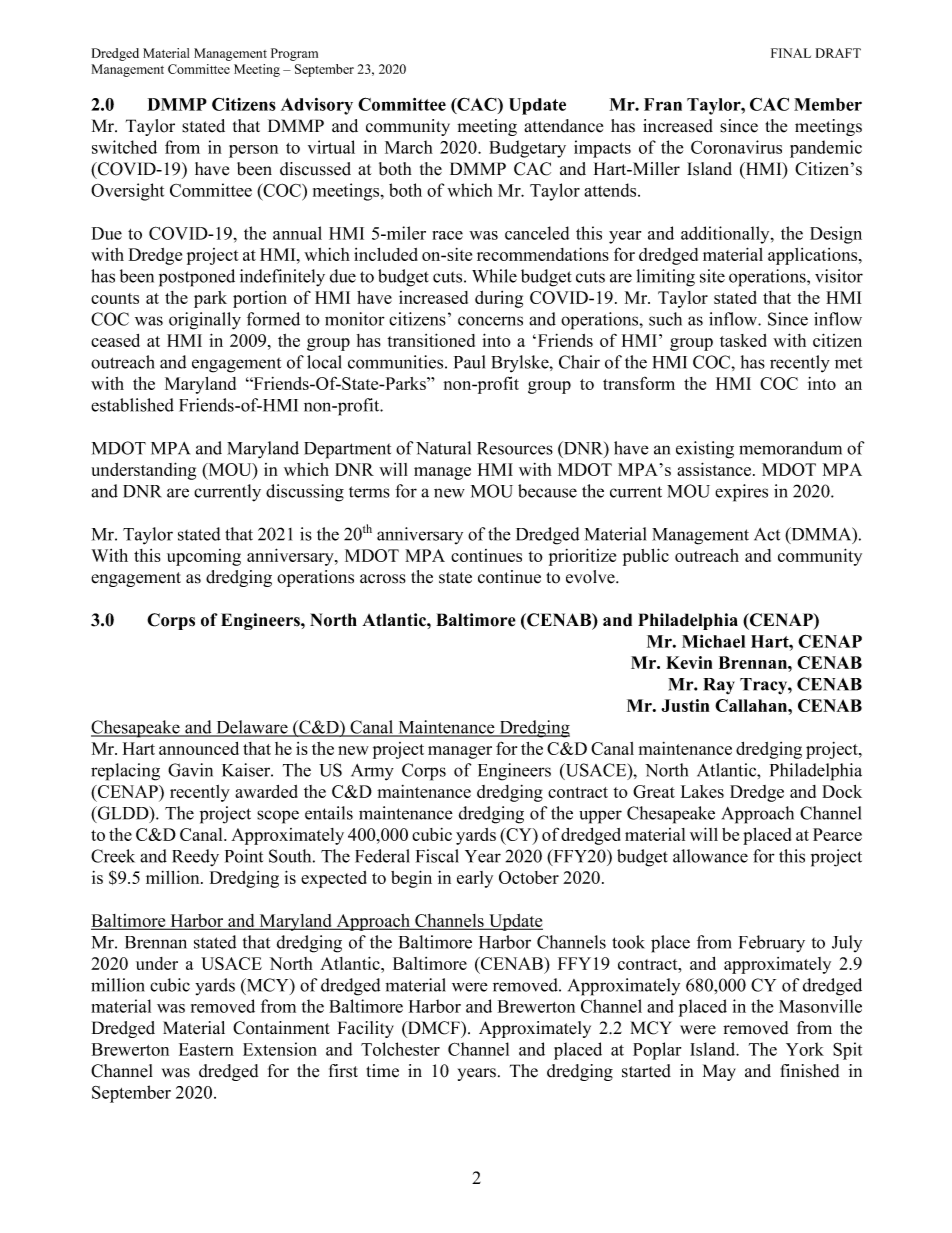 Image resolution: width=952 pixels, height=1233 pixels. What do you see at coordinates (475, 879) in the screenshot?
I see `early` at bounding box center [475, 879].
